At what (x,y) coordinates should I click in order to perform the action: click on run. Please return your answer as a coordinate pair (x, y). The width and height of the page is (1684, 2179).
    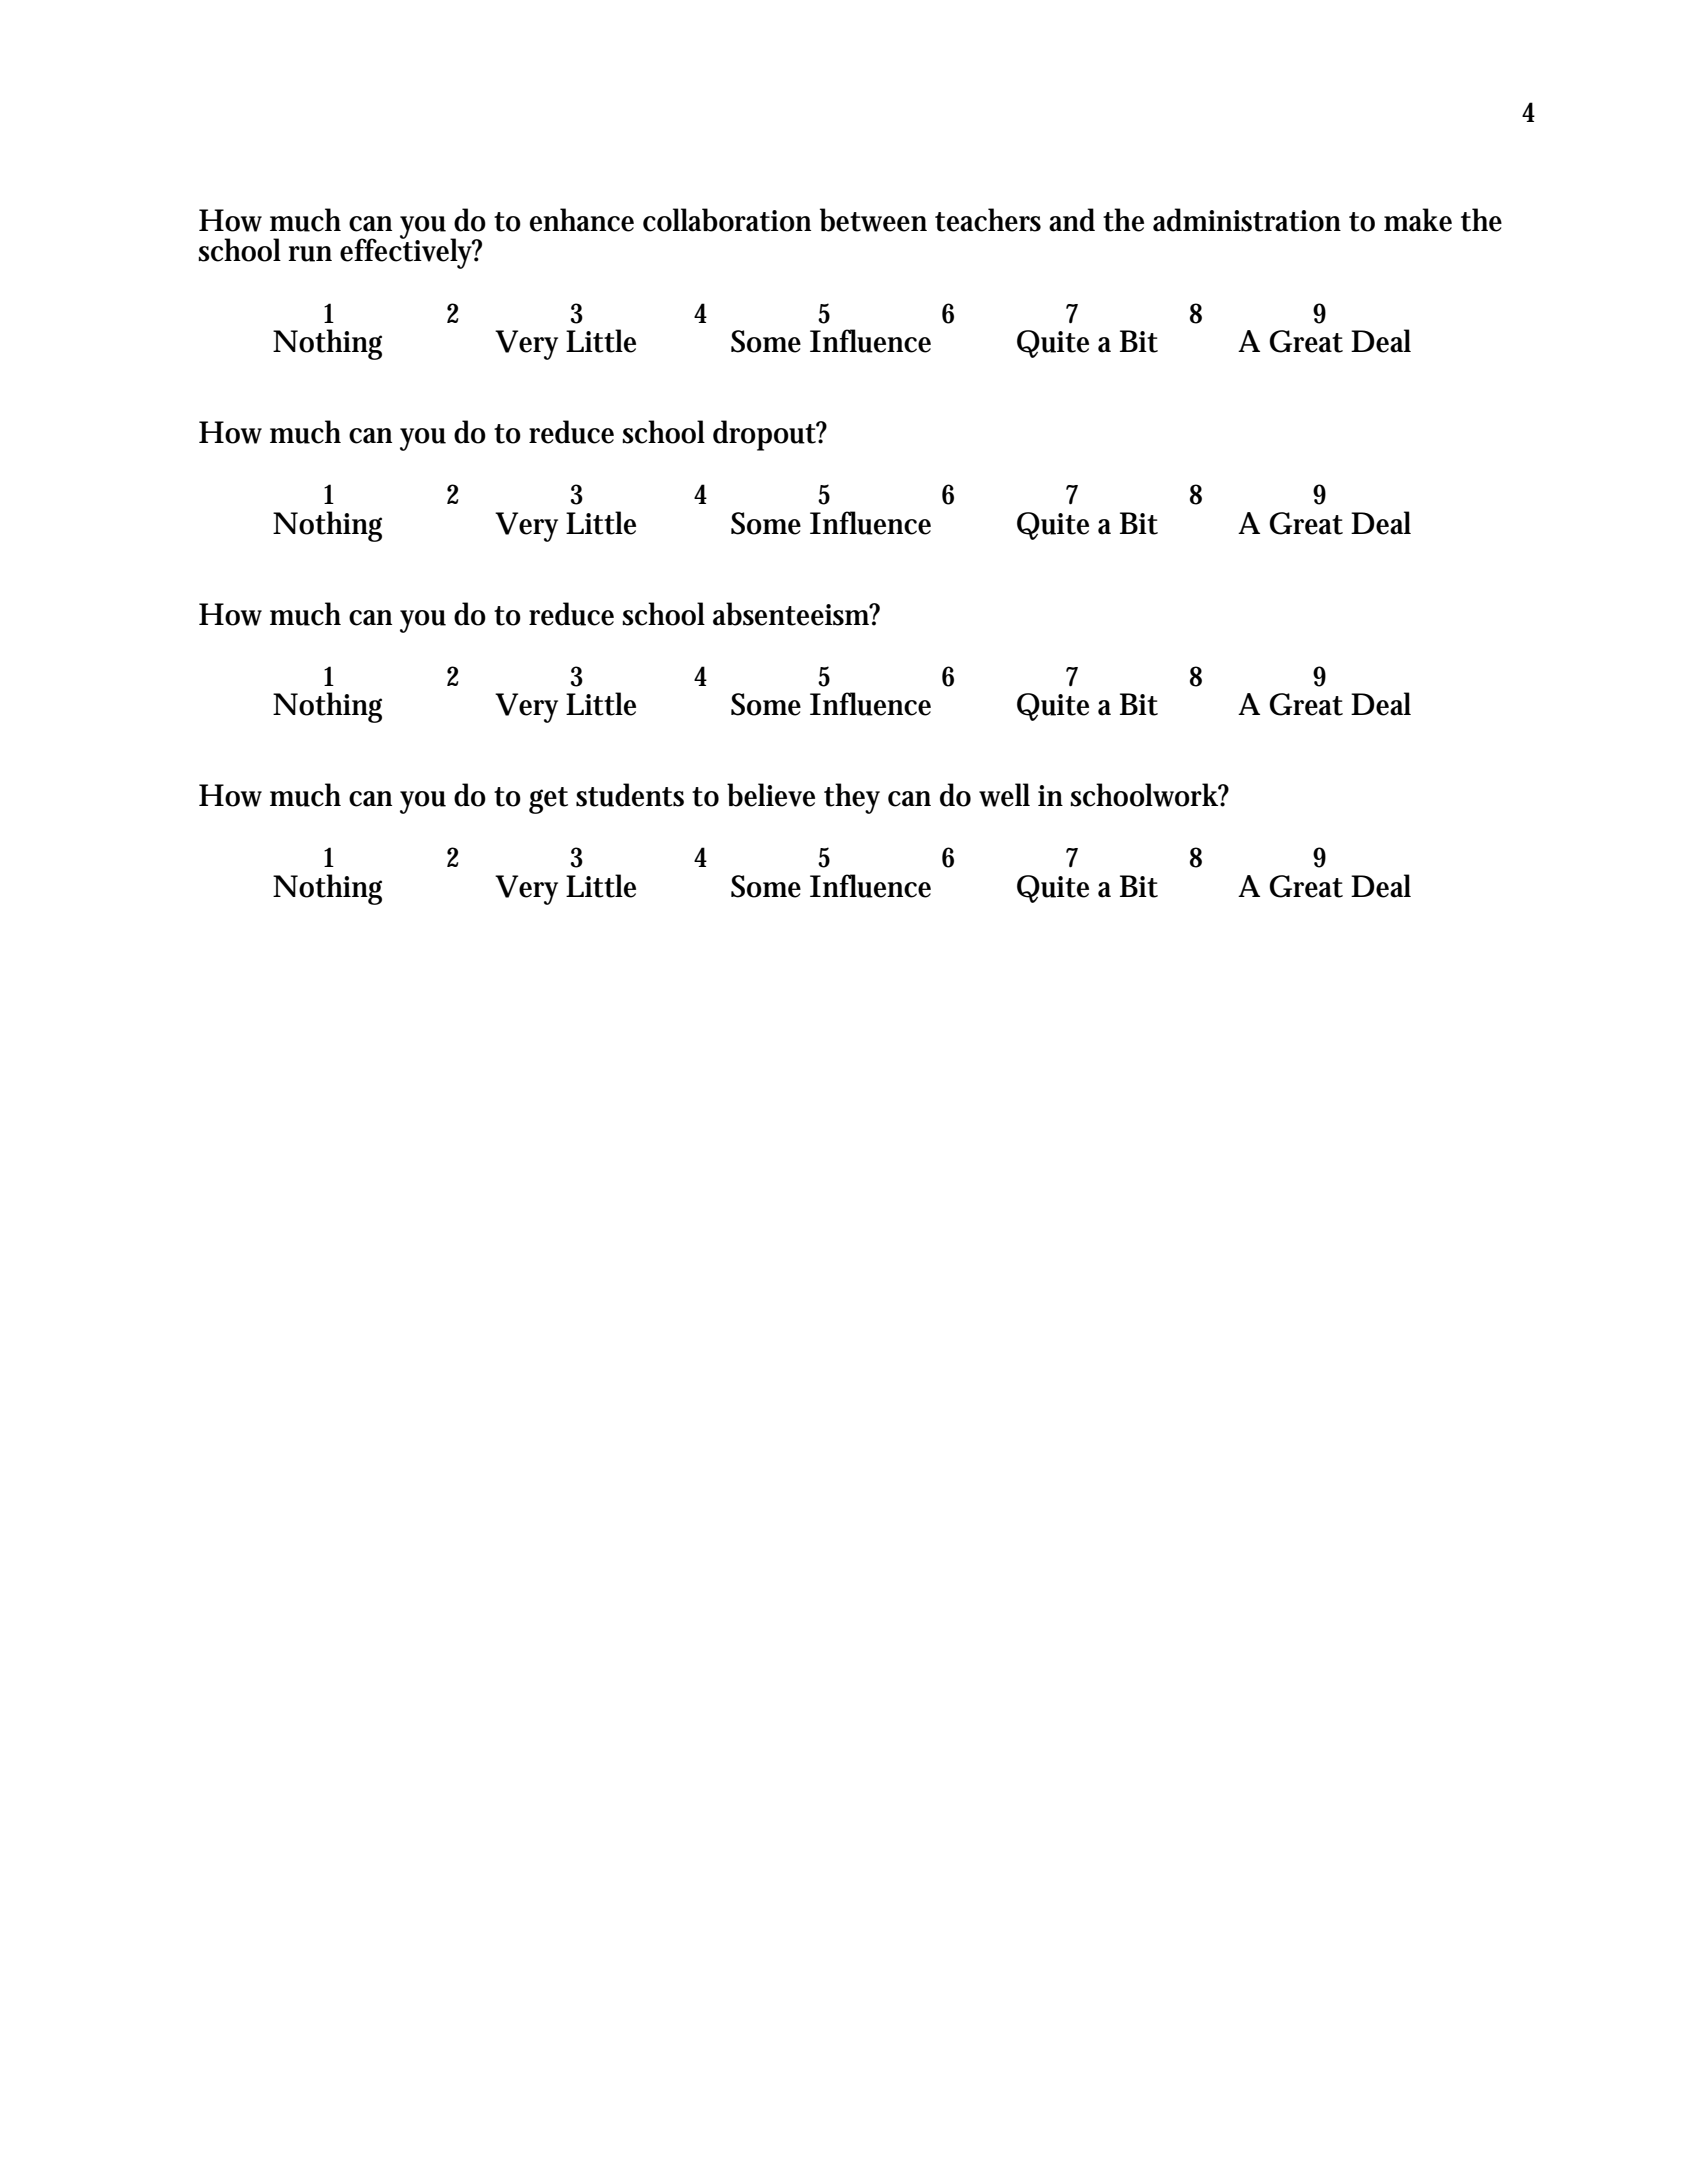
    Looking at the image, I should click on (310, 254).
